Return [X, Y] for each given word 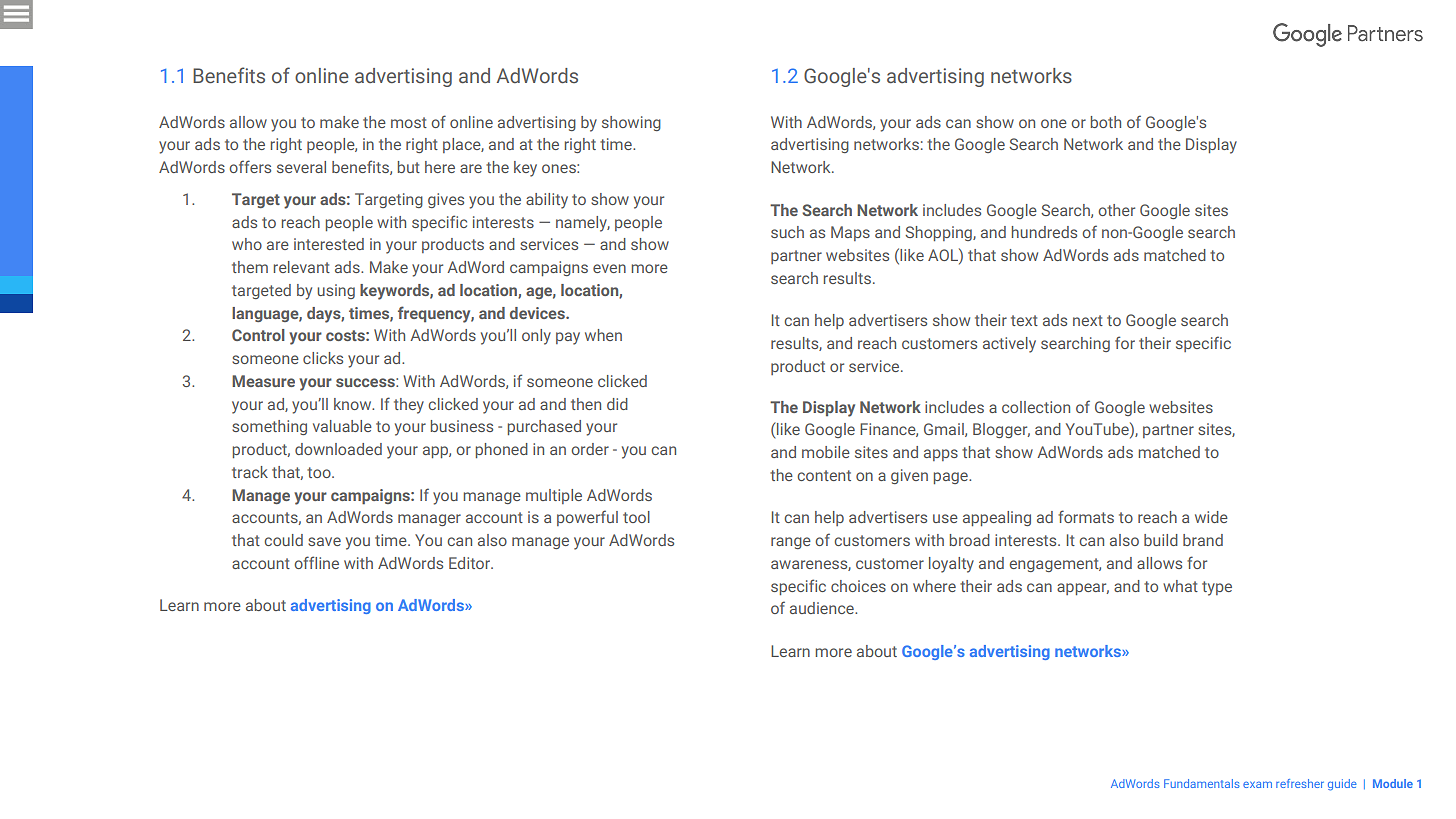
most [409, 122]
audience [823, 608]
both [1106, 122]
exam [1257, 784]
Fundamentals [1202, 783]
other [1116, 210]
